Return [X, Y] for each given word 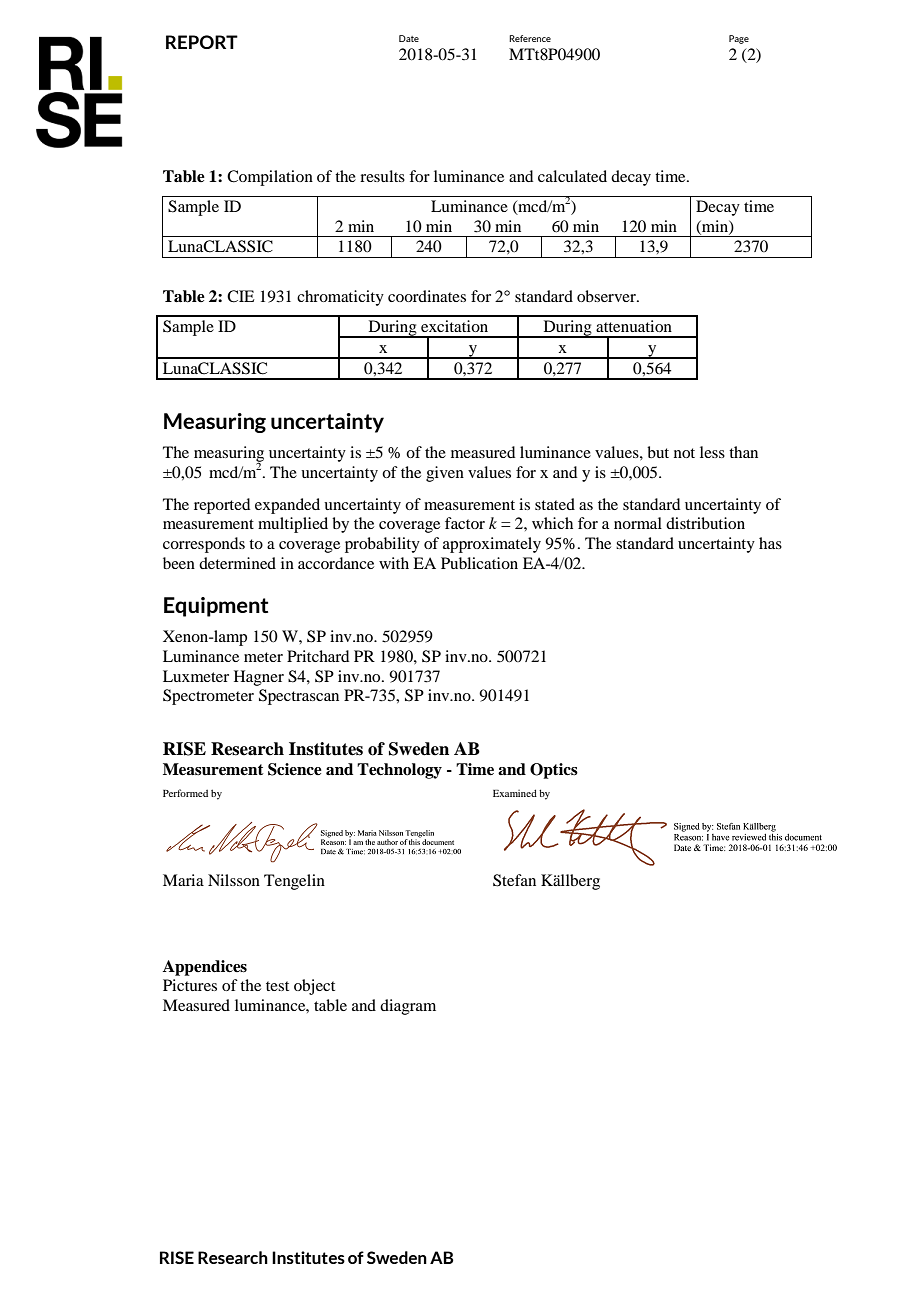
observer [607, 296]
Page [739, 39]
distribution [705, 523]
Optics [554, 771]
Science [295, 769]
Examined [515, 793]
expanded [287, 506]
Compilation [270, 178]
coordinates [427, 296]
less [712, 452]
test [277, 986]
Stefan [514, 880]
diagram [408, 1007]
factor [465, 523]
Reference [530, 38]
